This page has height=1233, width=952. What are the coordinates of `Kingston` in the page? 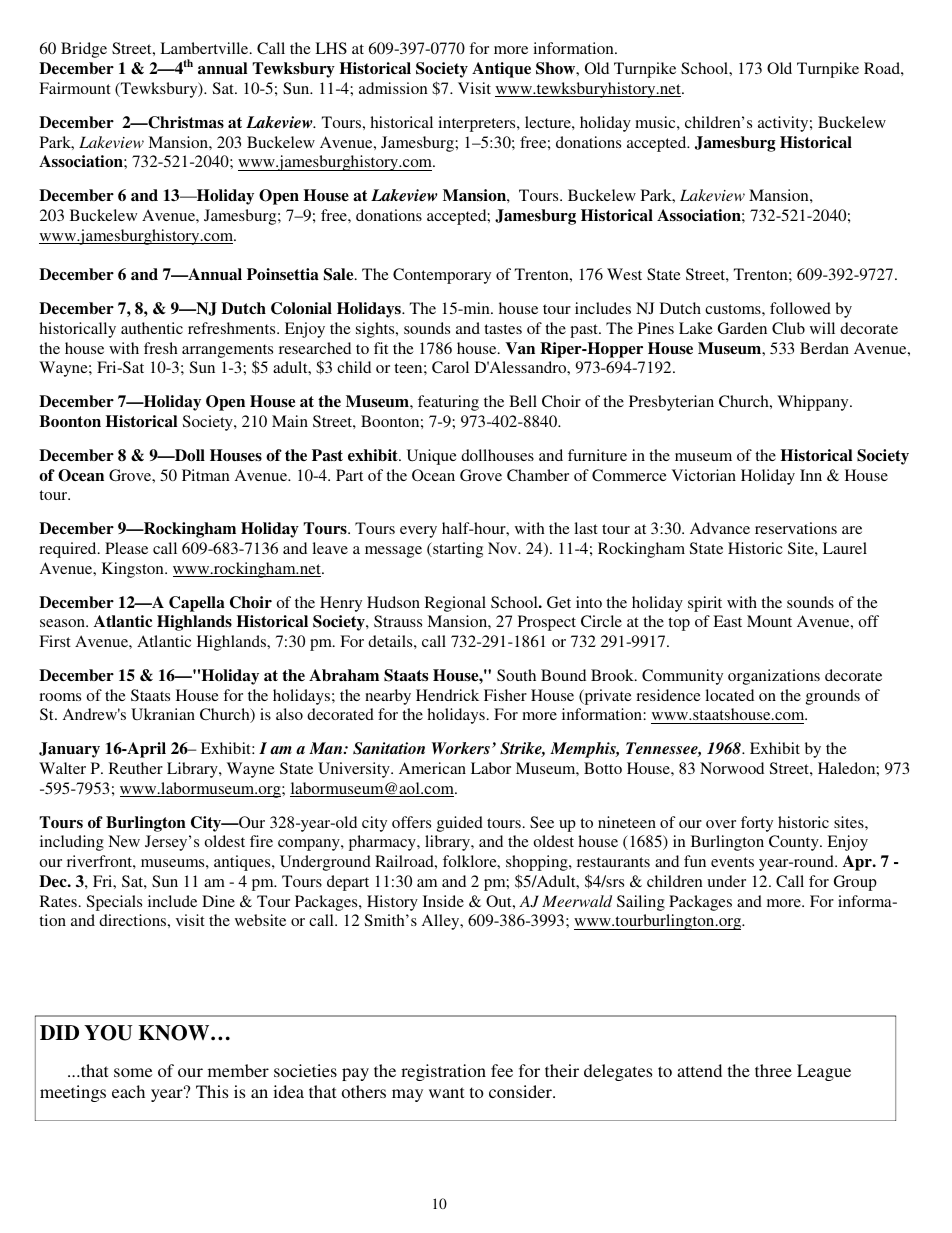 It's located at (134, 570).
